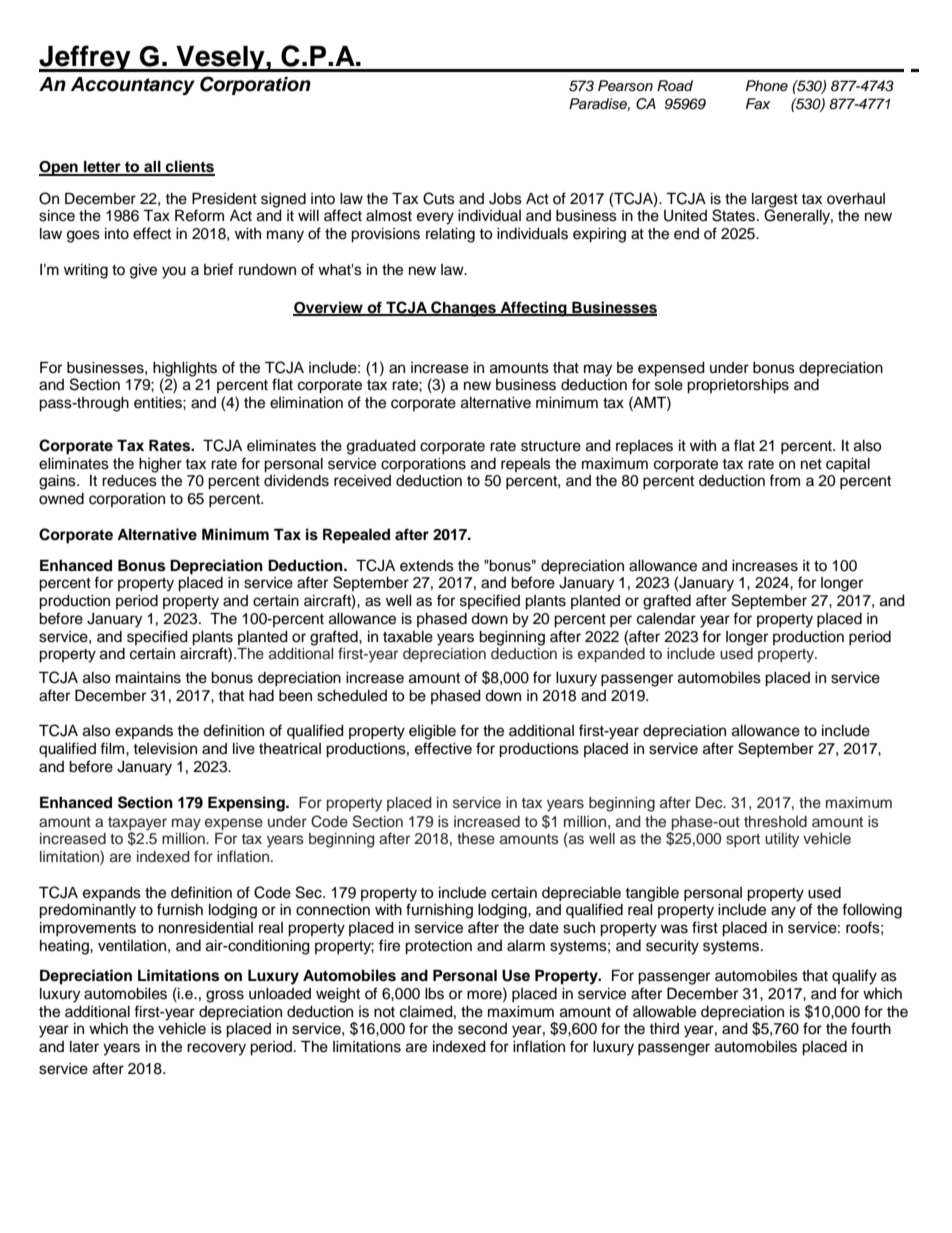 This screenshot has width=952, height=1233. What do you see at coordinates (775, 822) in the screenshot?
I see `threshold` at bounding box center [775, 822].
